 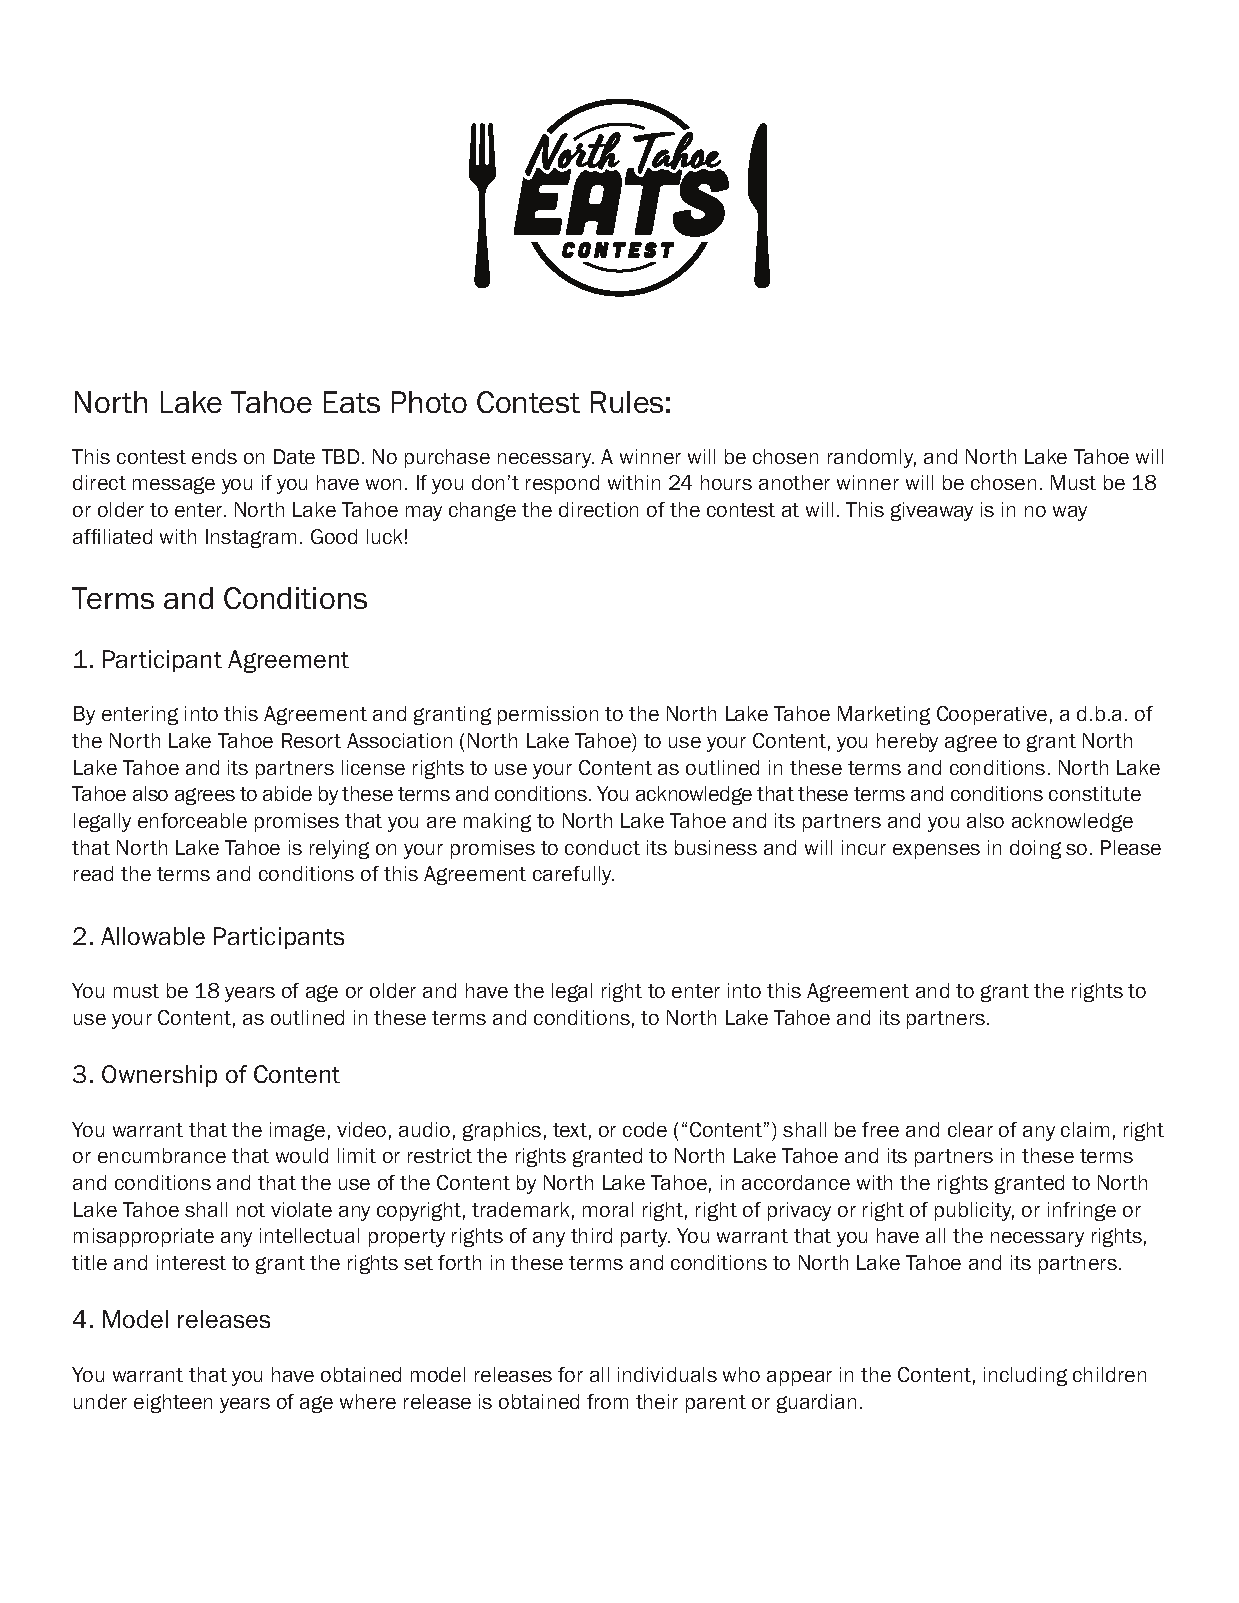 What do you see at coordinates (1025, 1376) in the page?
I see `including` at bounding box center [1025, 1376].
